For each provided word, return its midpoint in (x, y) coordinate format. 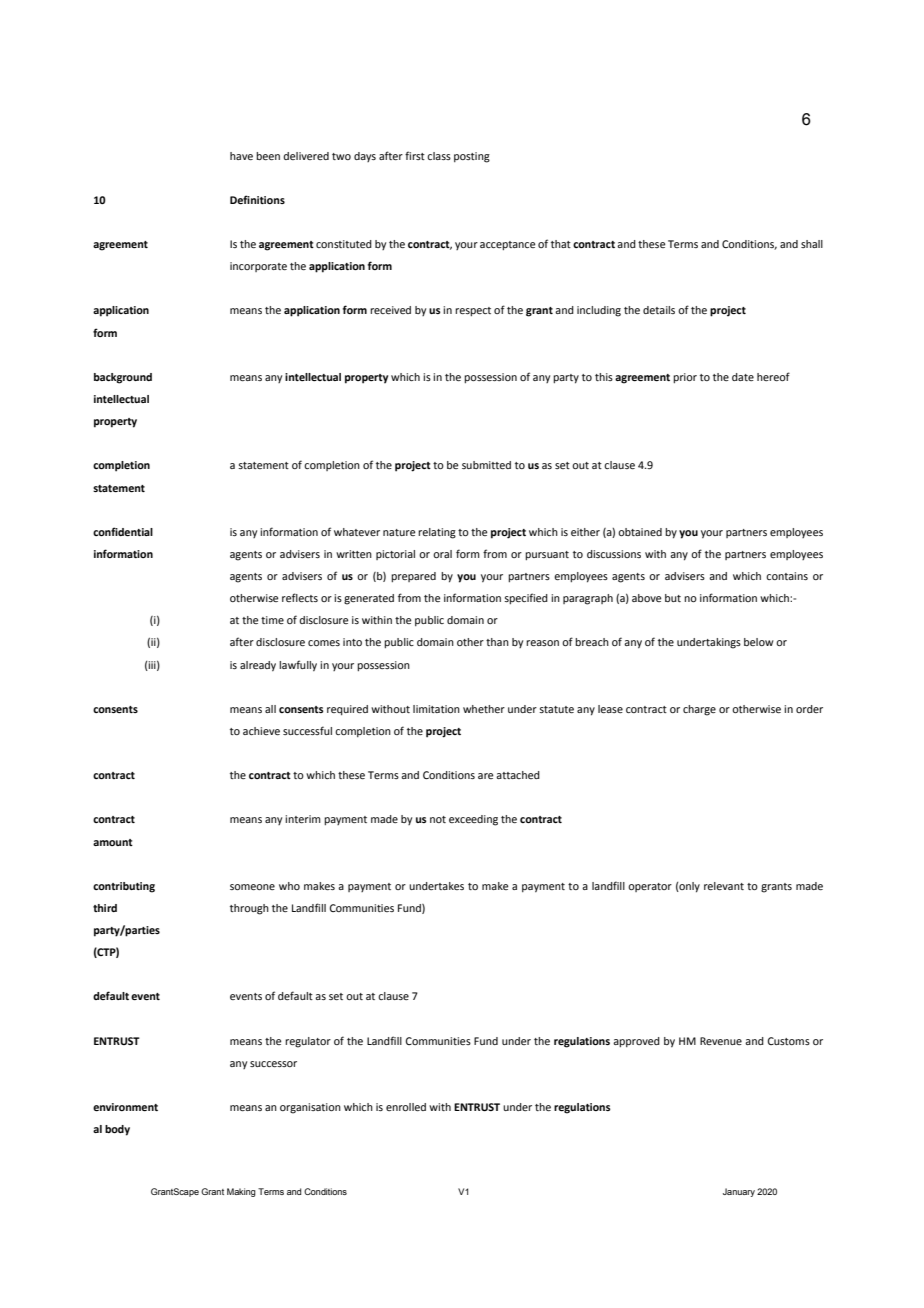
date (743, 377)
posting (472, 157)
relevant (724, 886)
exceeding (473, 820)
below (759, 642)
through (249, 909)
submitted (486, 465)
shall (812, 244)
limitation (436, 709)
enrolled (406, 1107)
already (258, 666)
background (123, 378)
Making (241, 1192)
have (241, 156)
